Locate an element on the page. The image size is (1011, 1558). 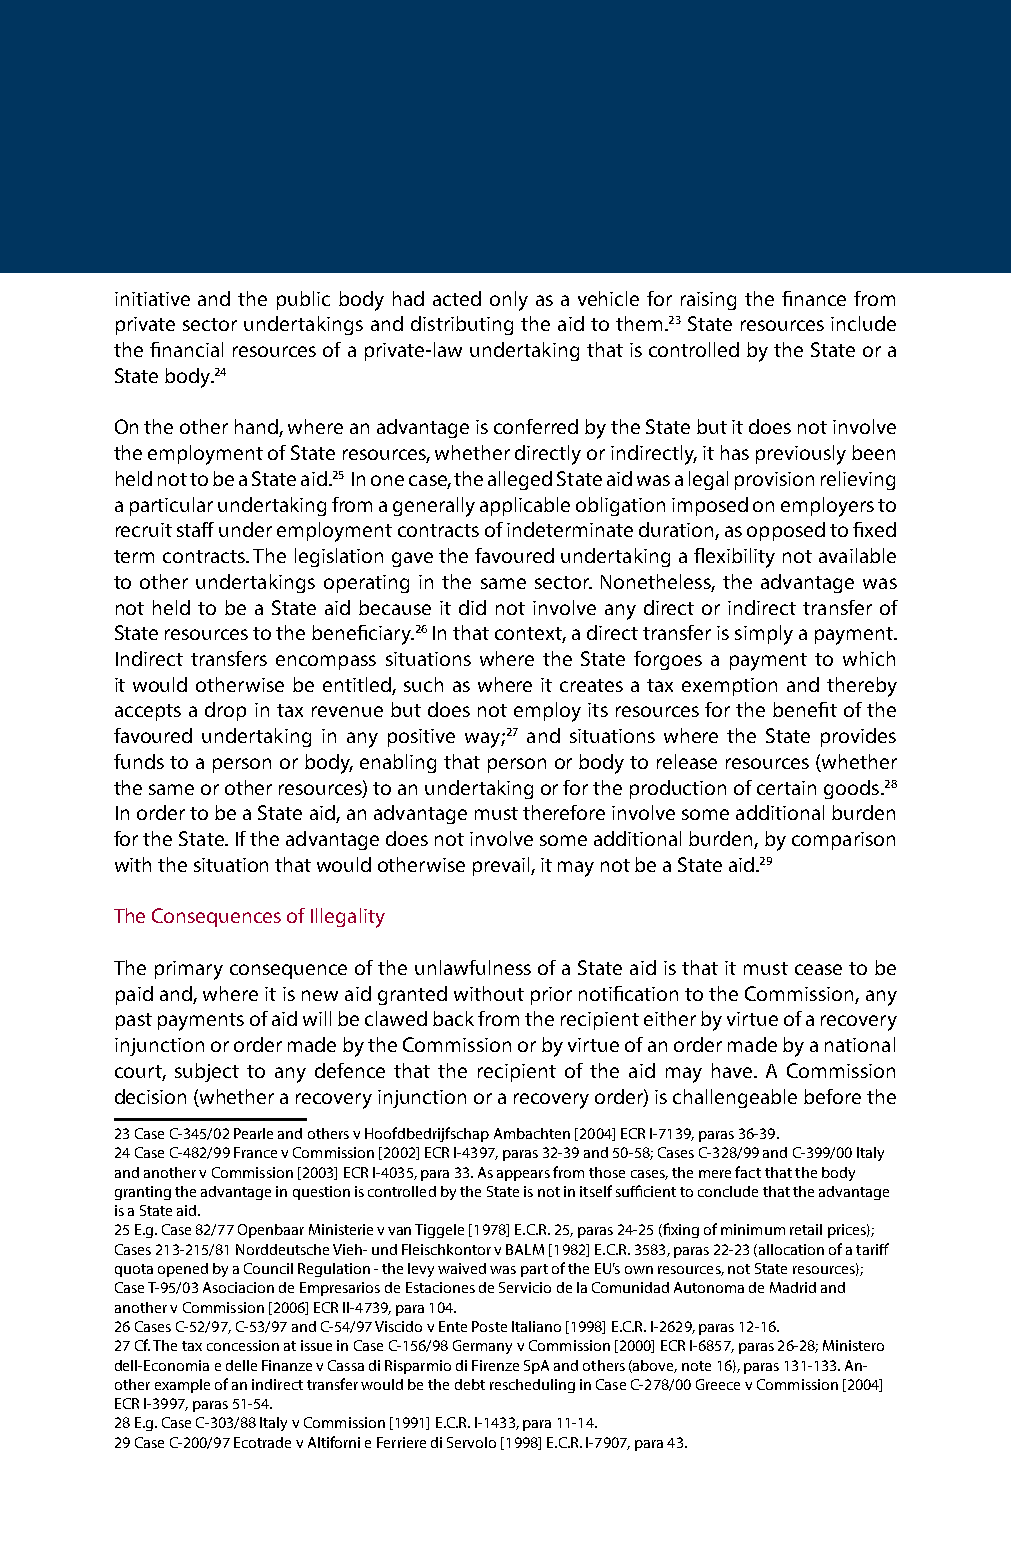
such is located at coordinates (423, 684).
